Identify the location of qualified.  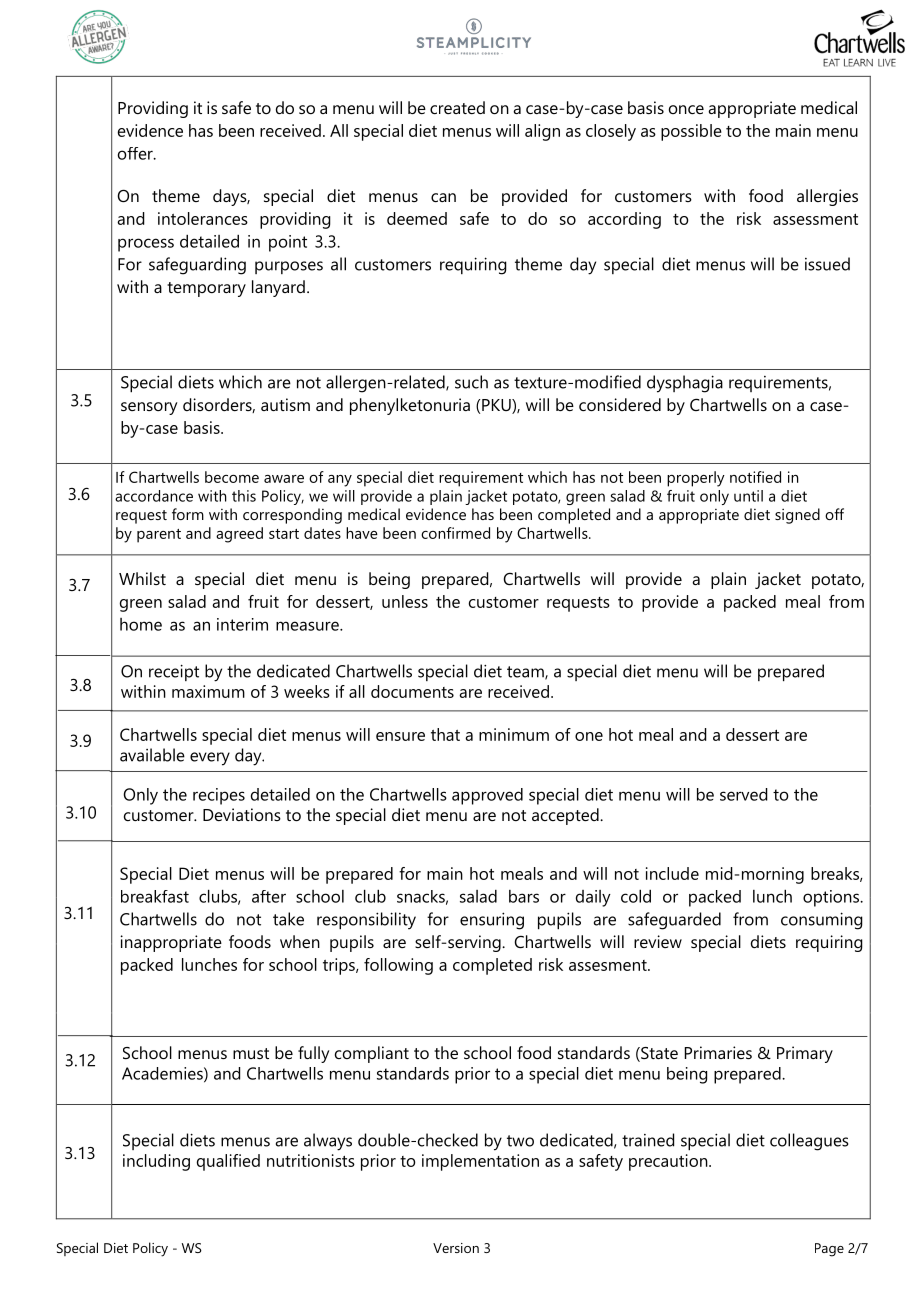
(228, 1162).
